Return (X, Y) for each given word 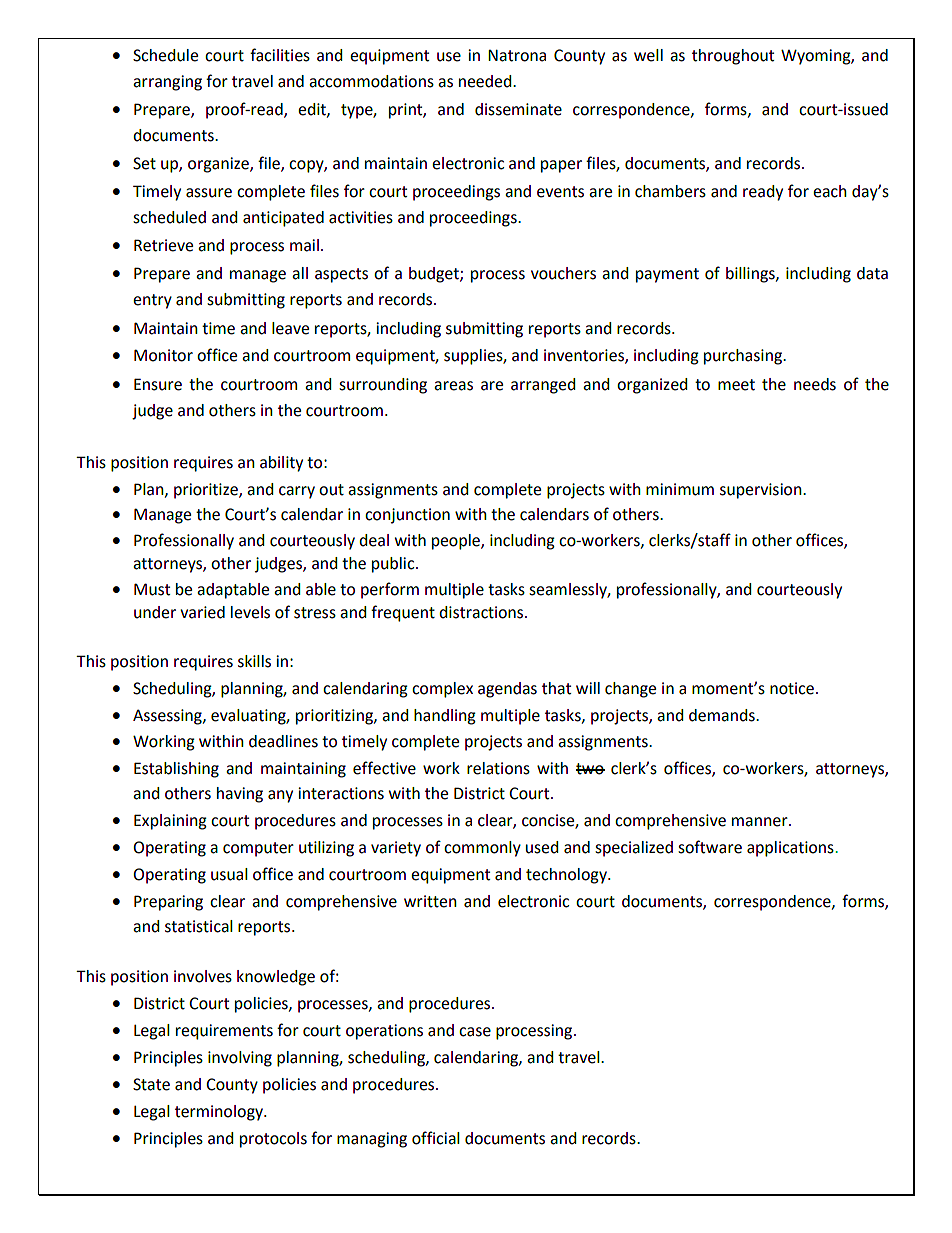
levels (250, 612)
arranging (167, 83)
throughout (733, 57)
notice (792, 688)
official (436, 1138)
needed (486, 81)
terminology (220, 1113)
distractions (482, 612)
